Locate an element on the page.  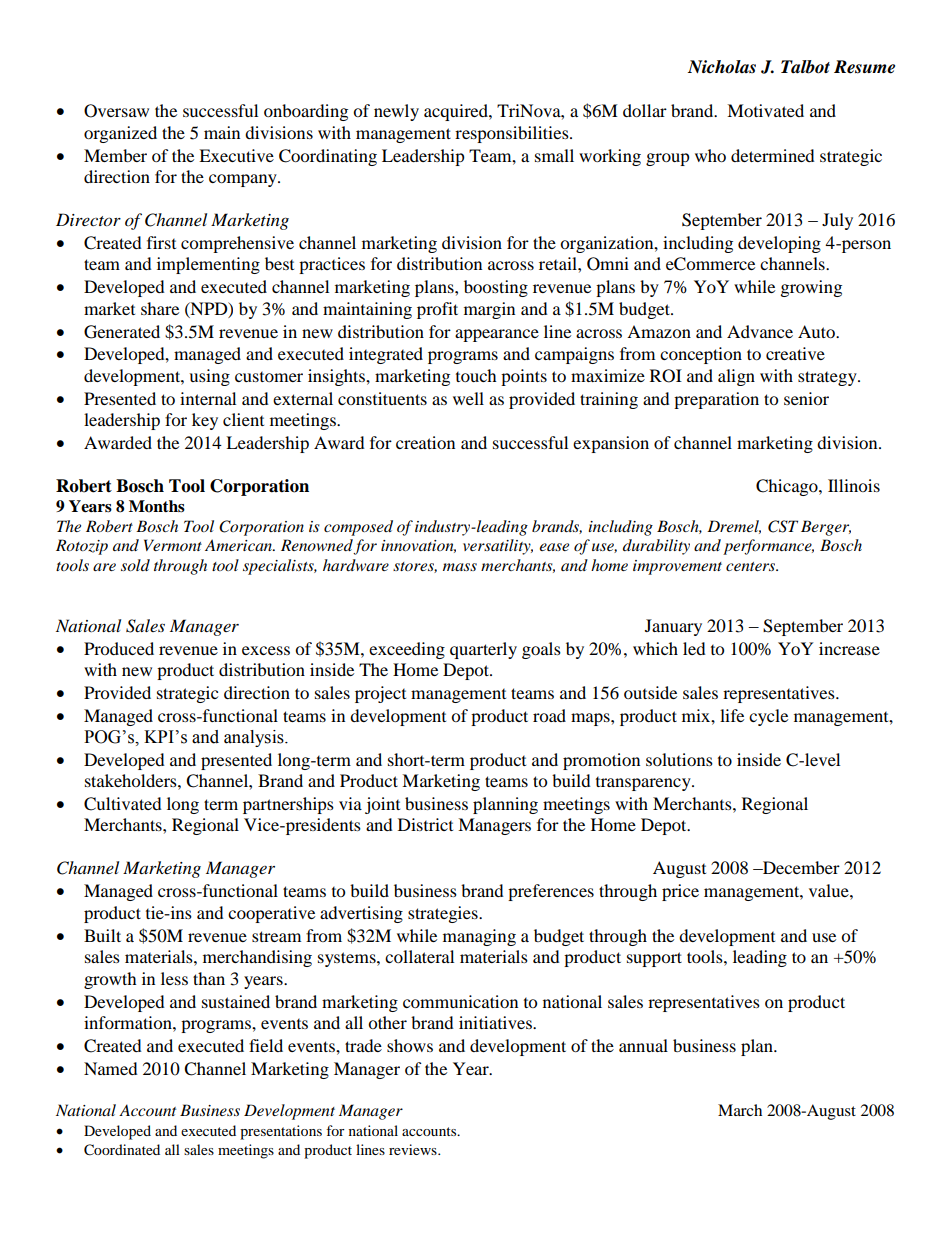
CST is located at coordinates (783, 526).
